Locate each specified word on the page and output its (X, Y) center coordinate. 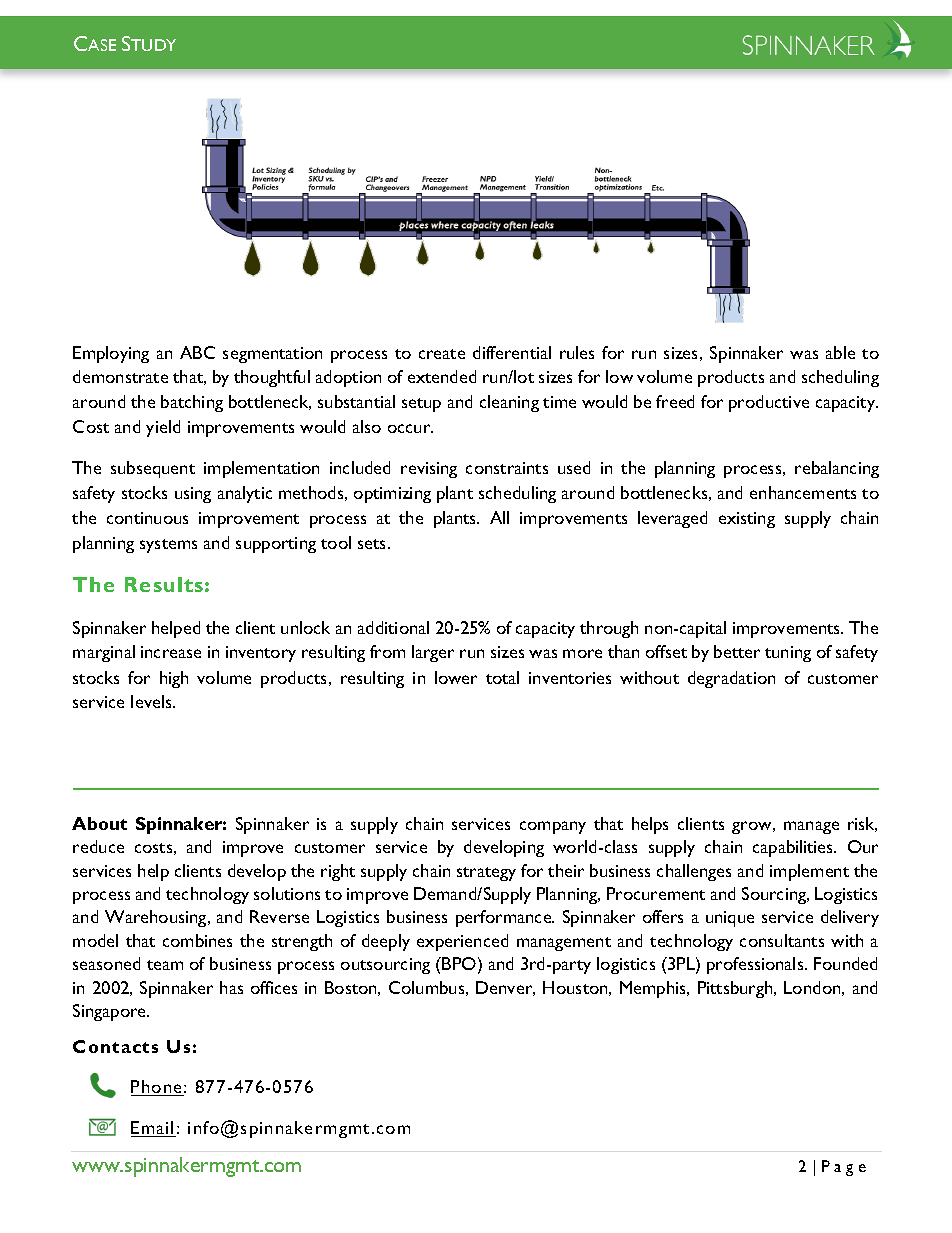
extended (442, 376)
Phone (157, 1088)
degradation (731, 679)
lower (456, 677)
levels (152, 701)
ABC (197, 352)
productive (769, 403)
